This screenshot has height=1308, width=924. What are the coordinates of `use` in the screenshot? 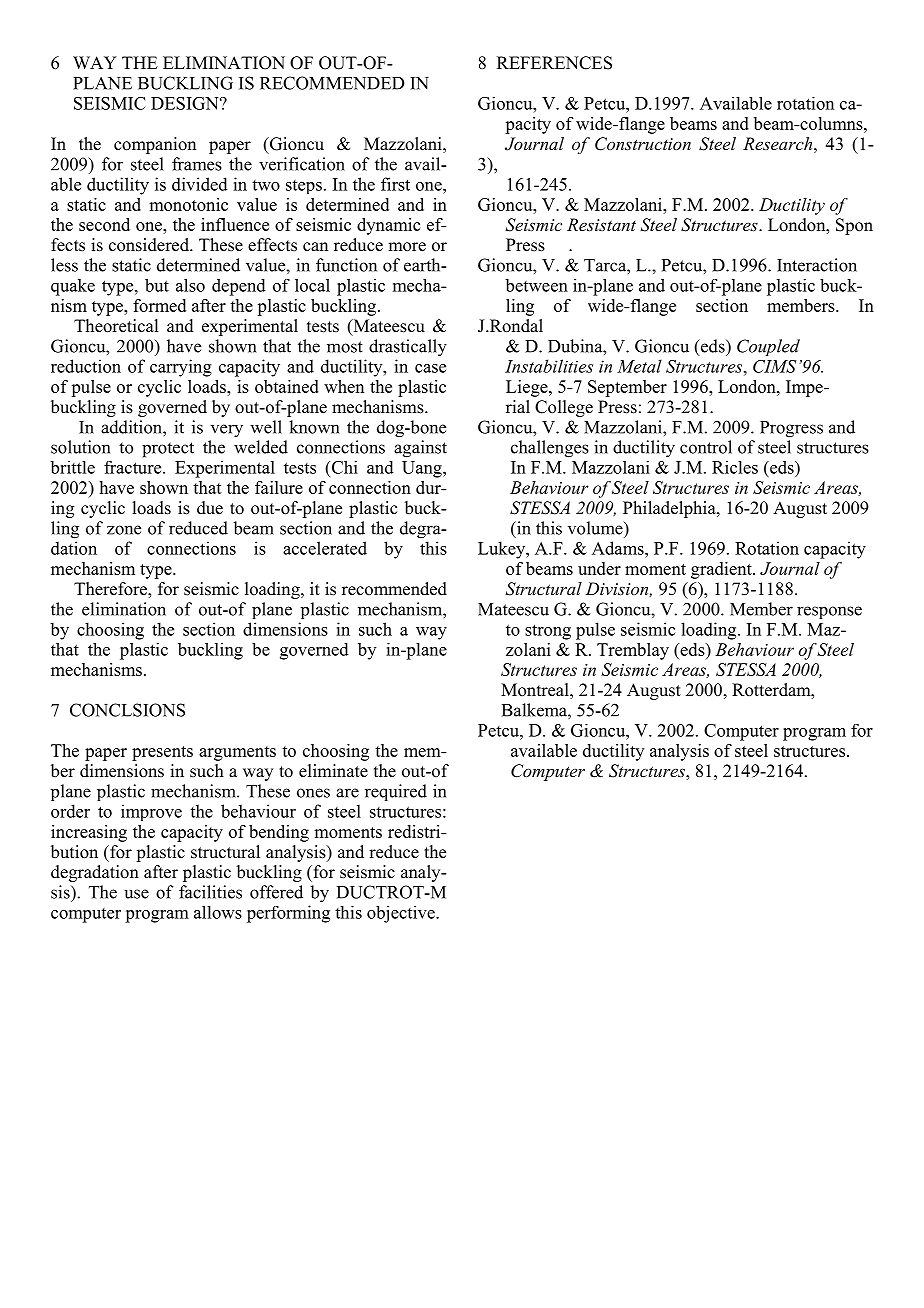 It's located at (136, 894).
